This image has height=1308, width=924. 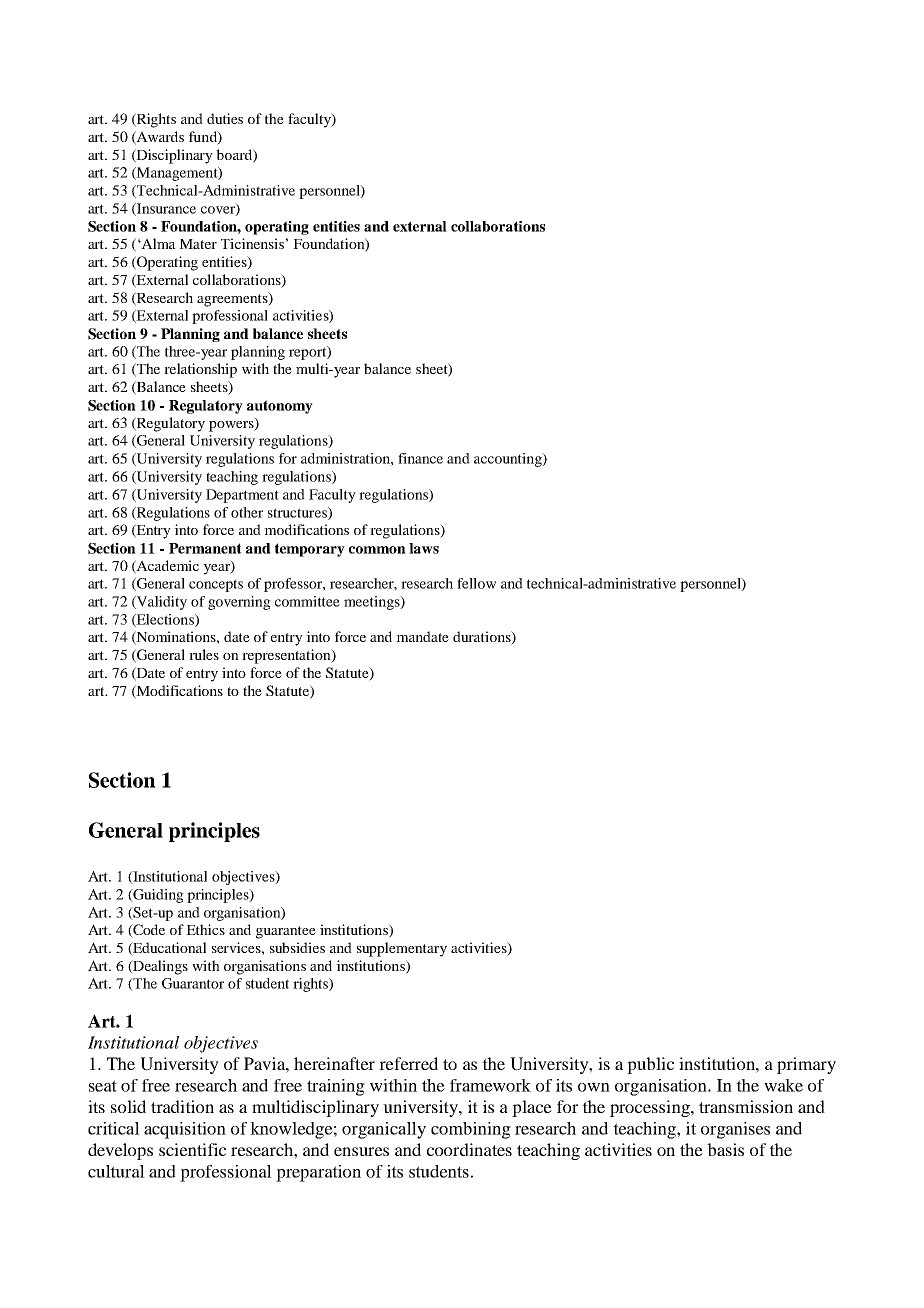 What do you see at coordinates (402, 949) in the image?
I see `supplementary` at bounding box center [402, 949].
